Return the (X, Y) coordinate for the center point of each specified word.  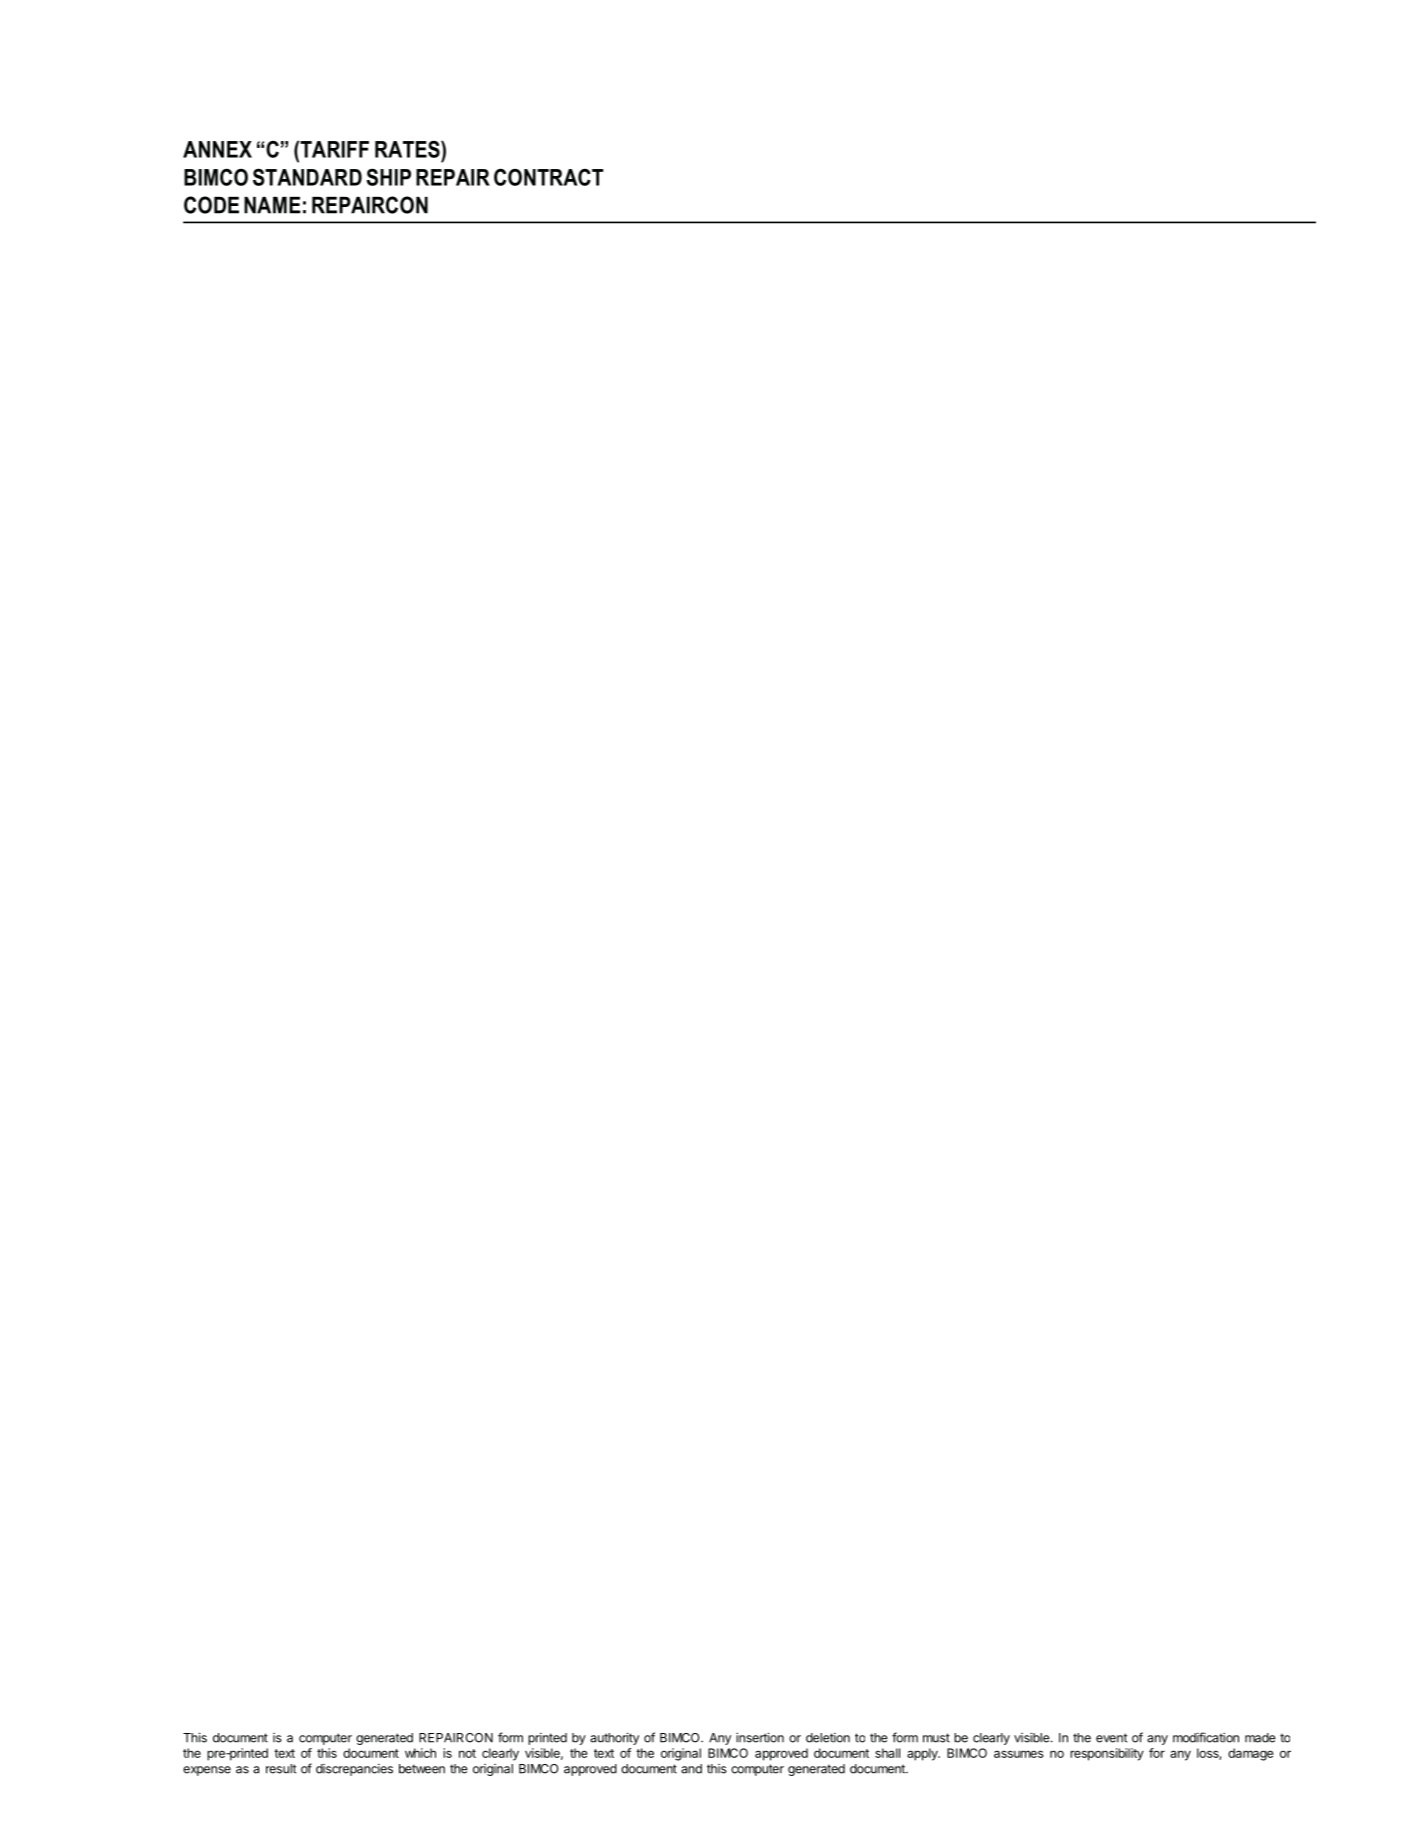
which (420, 1753)
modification (1206, 1737)
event (1112, 1738)
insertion (760, 1737)
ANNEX (217, 149)
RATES (408, 149)
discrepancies (354, 1770)
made (1260, 1738)
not (467, 1753)
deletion (828, 1738)
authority (614, 1738)
